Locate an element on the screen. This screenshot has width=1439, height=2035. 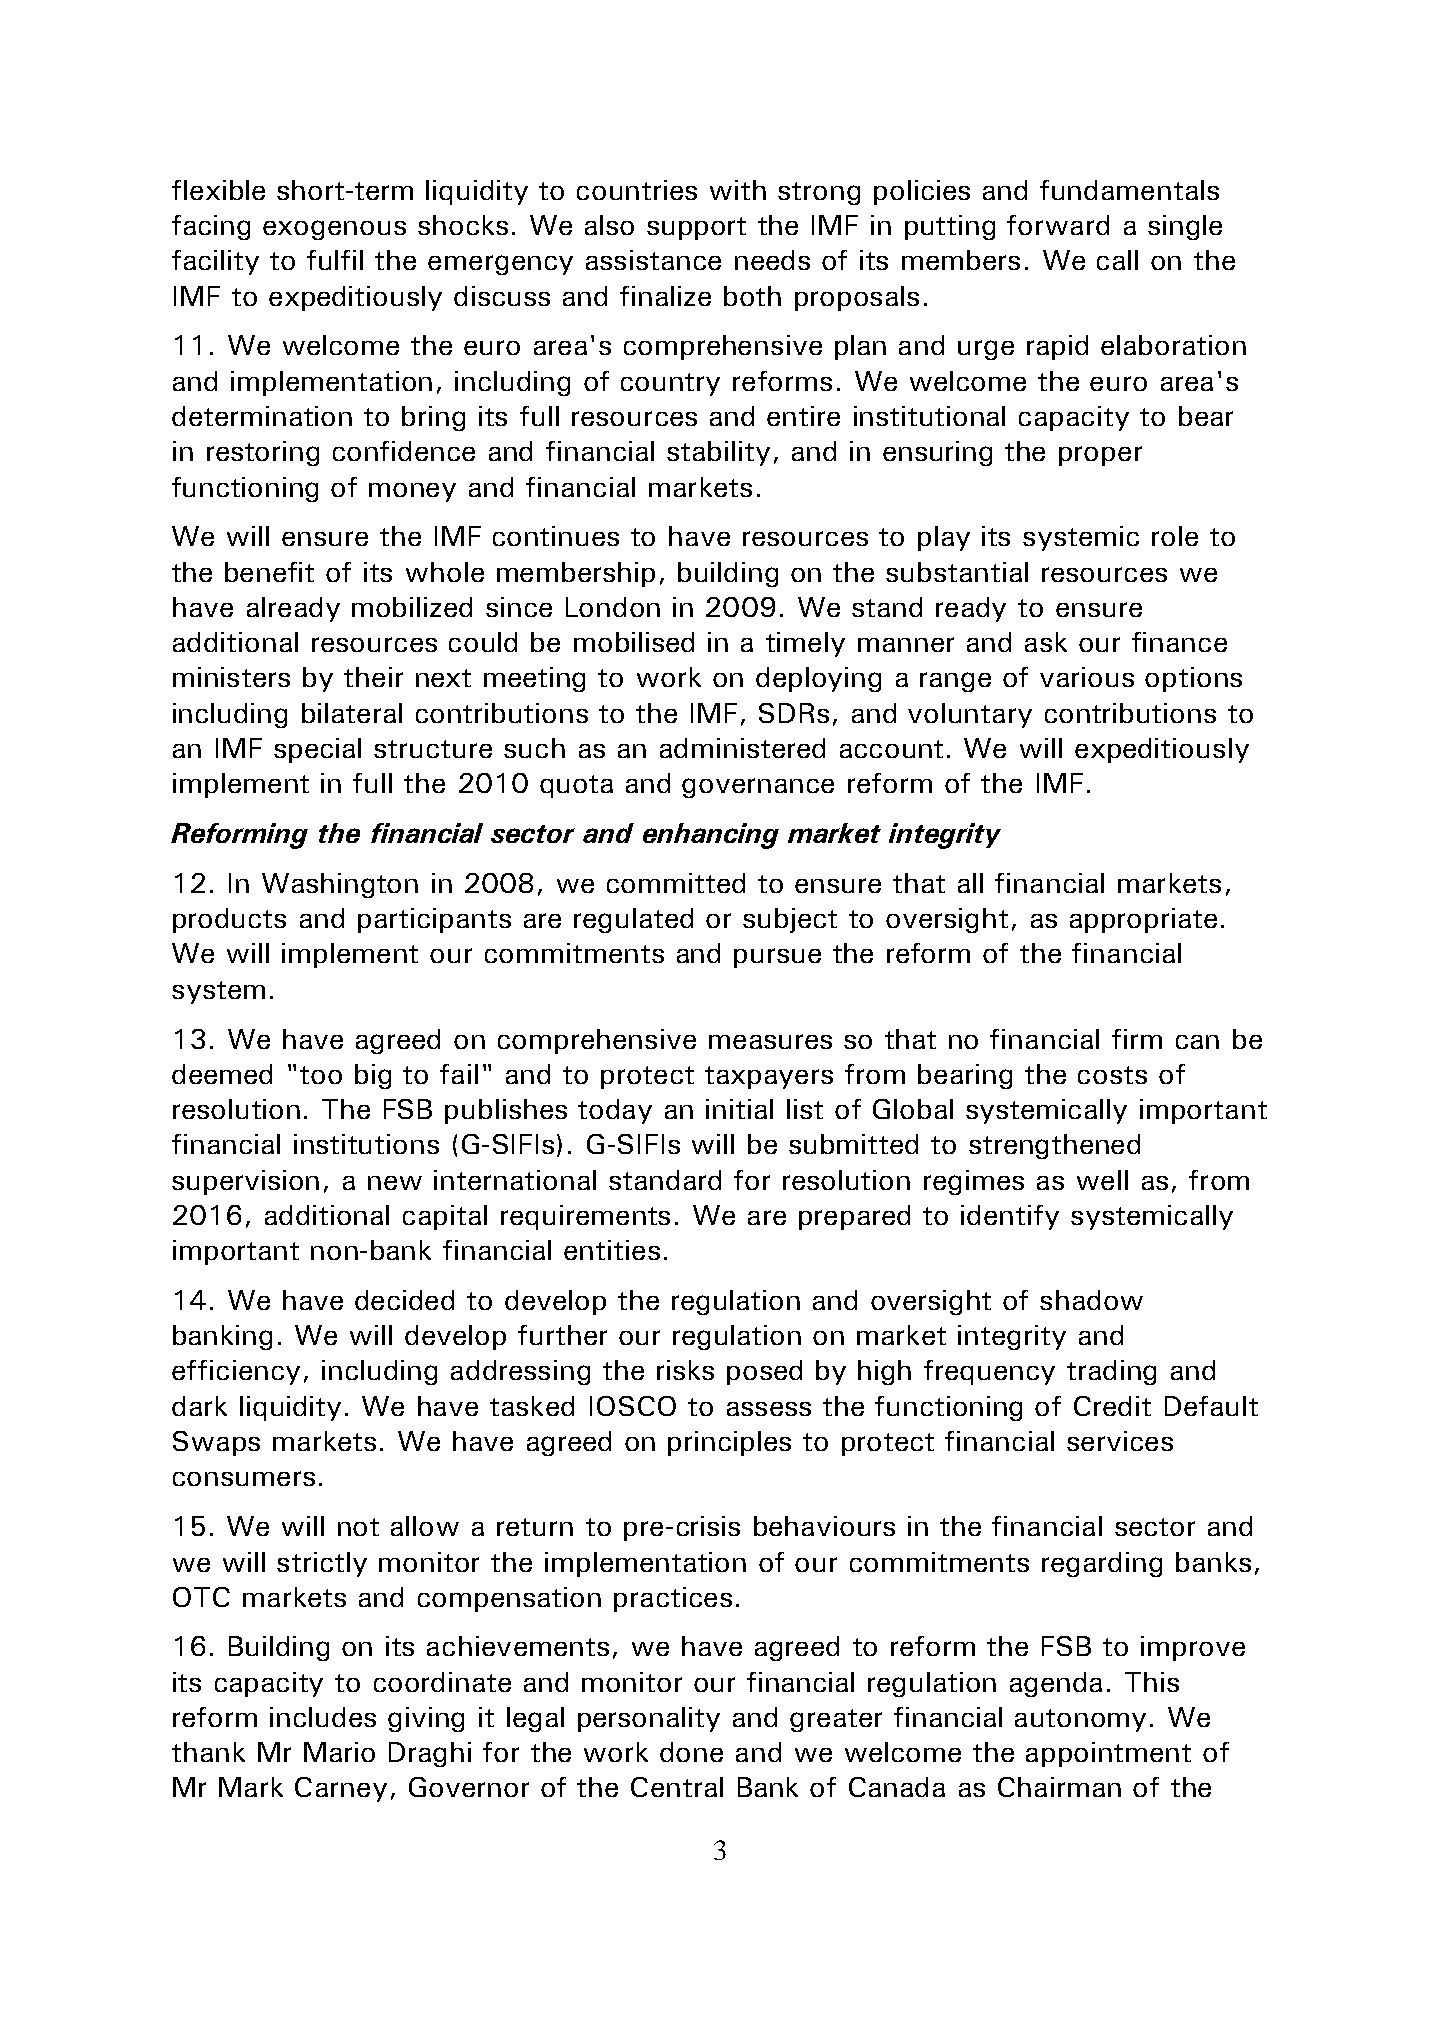
Mario is located at coordinates (339, 1752).
